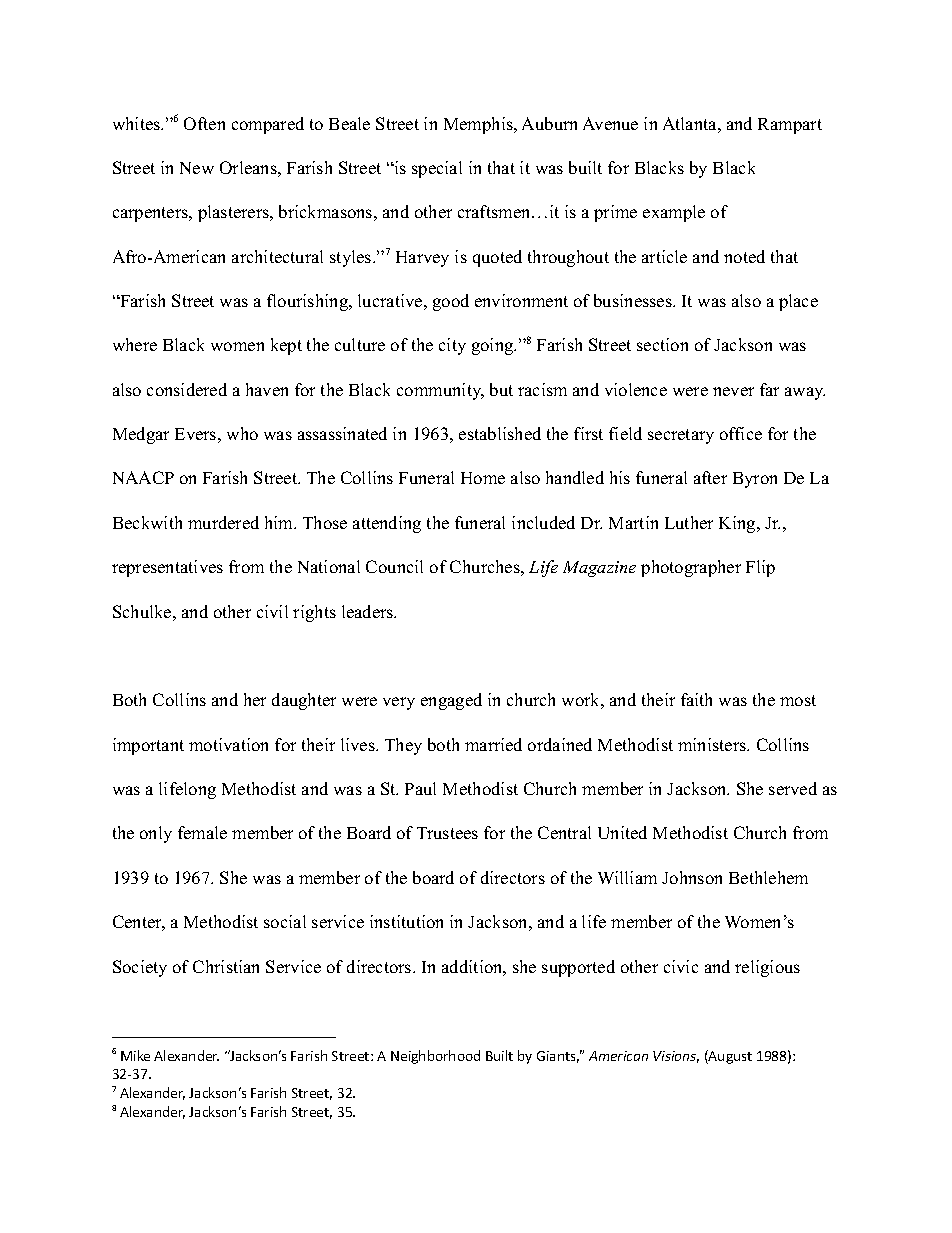  What do you see at coordinates (435, 1057) in the page?
I see `Neighborhood` at bounding box center [435, 1057].
